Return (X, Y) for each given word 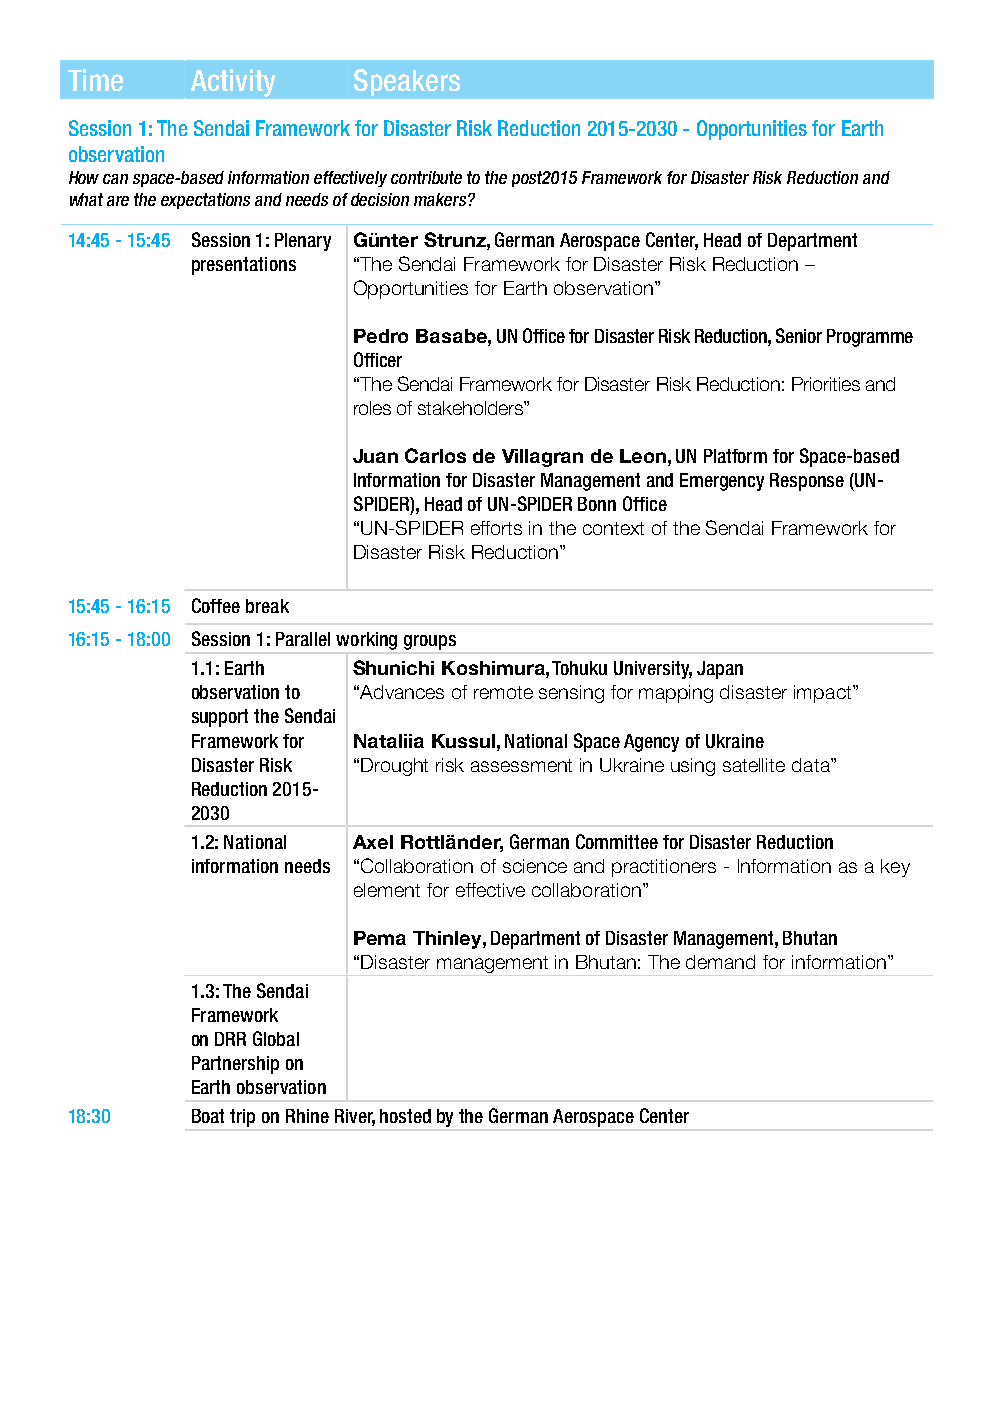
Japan (720, 670)
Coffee (216, 605)
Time (95, 80)
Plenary (303, 242)
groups (430, 642)
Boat (208, 1116)
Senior (799, 335)
